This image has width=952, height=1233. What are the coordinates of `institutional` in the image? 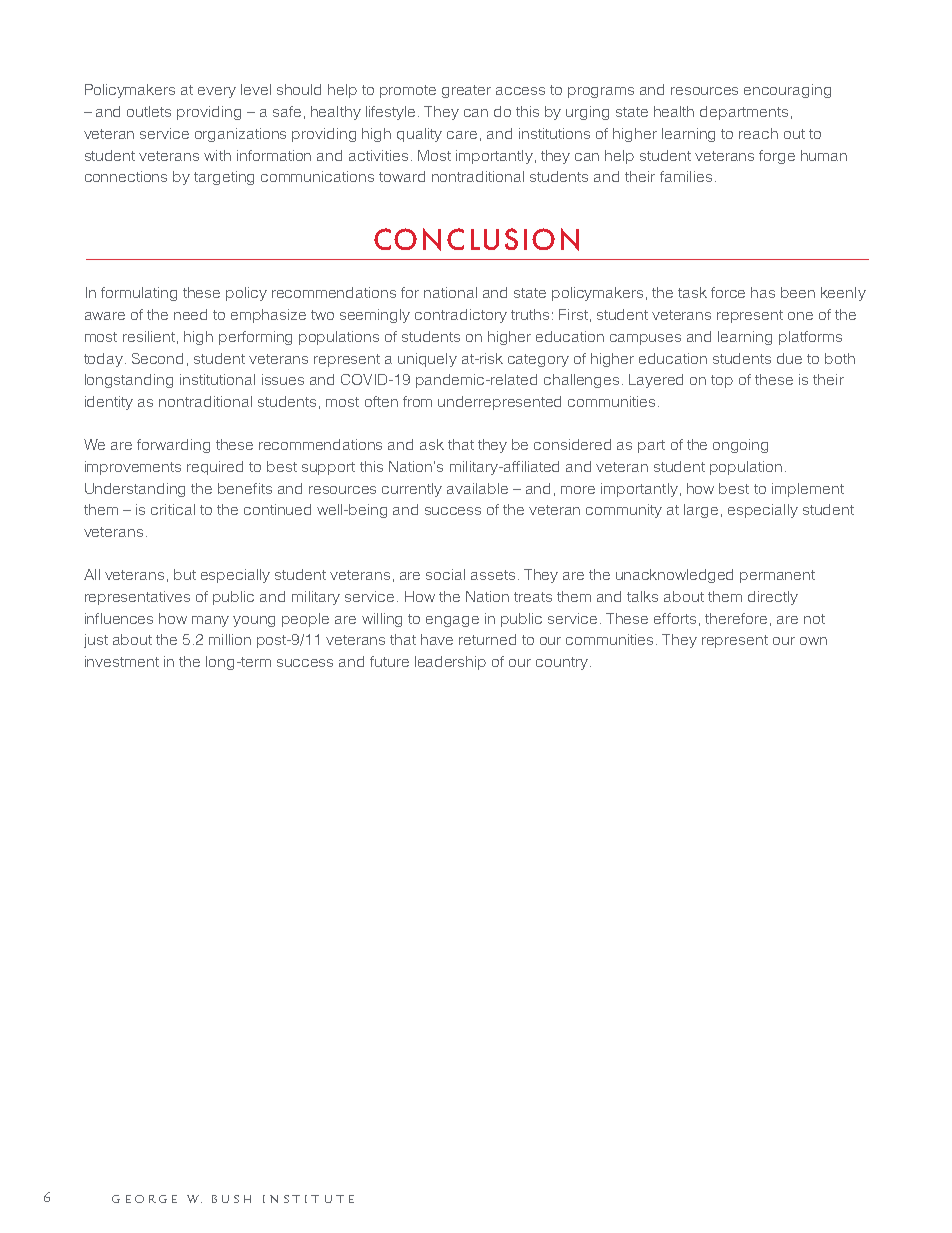 It's located at (217, 379).
